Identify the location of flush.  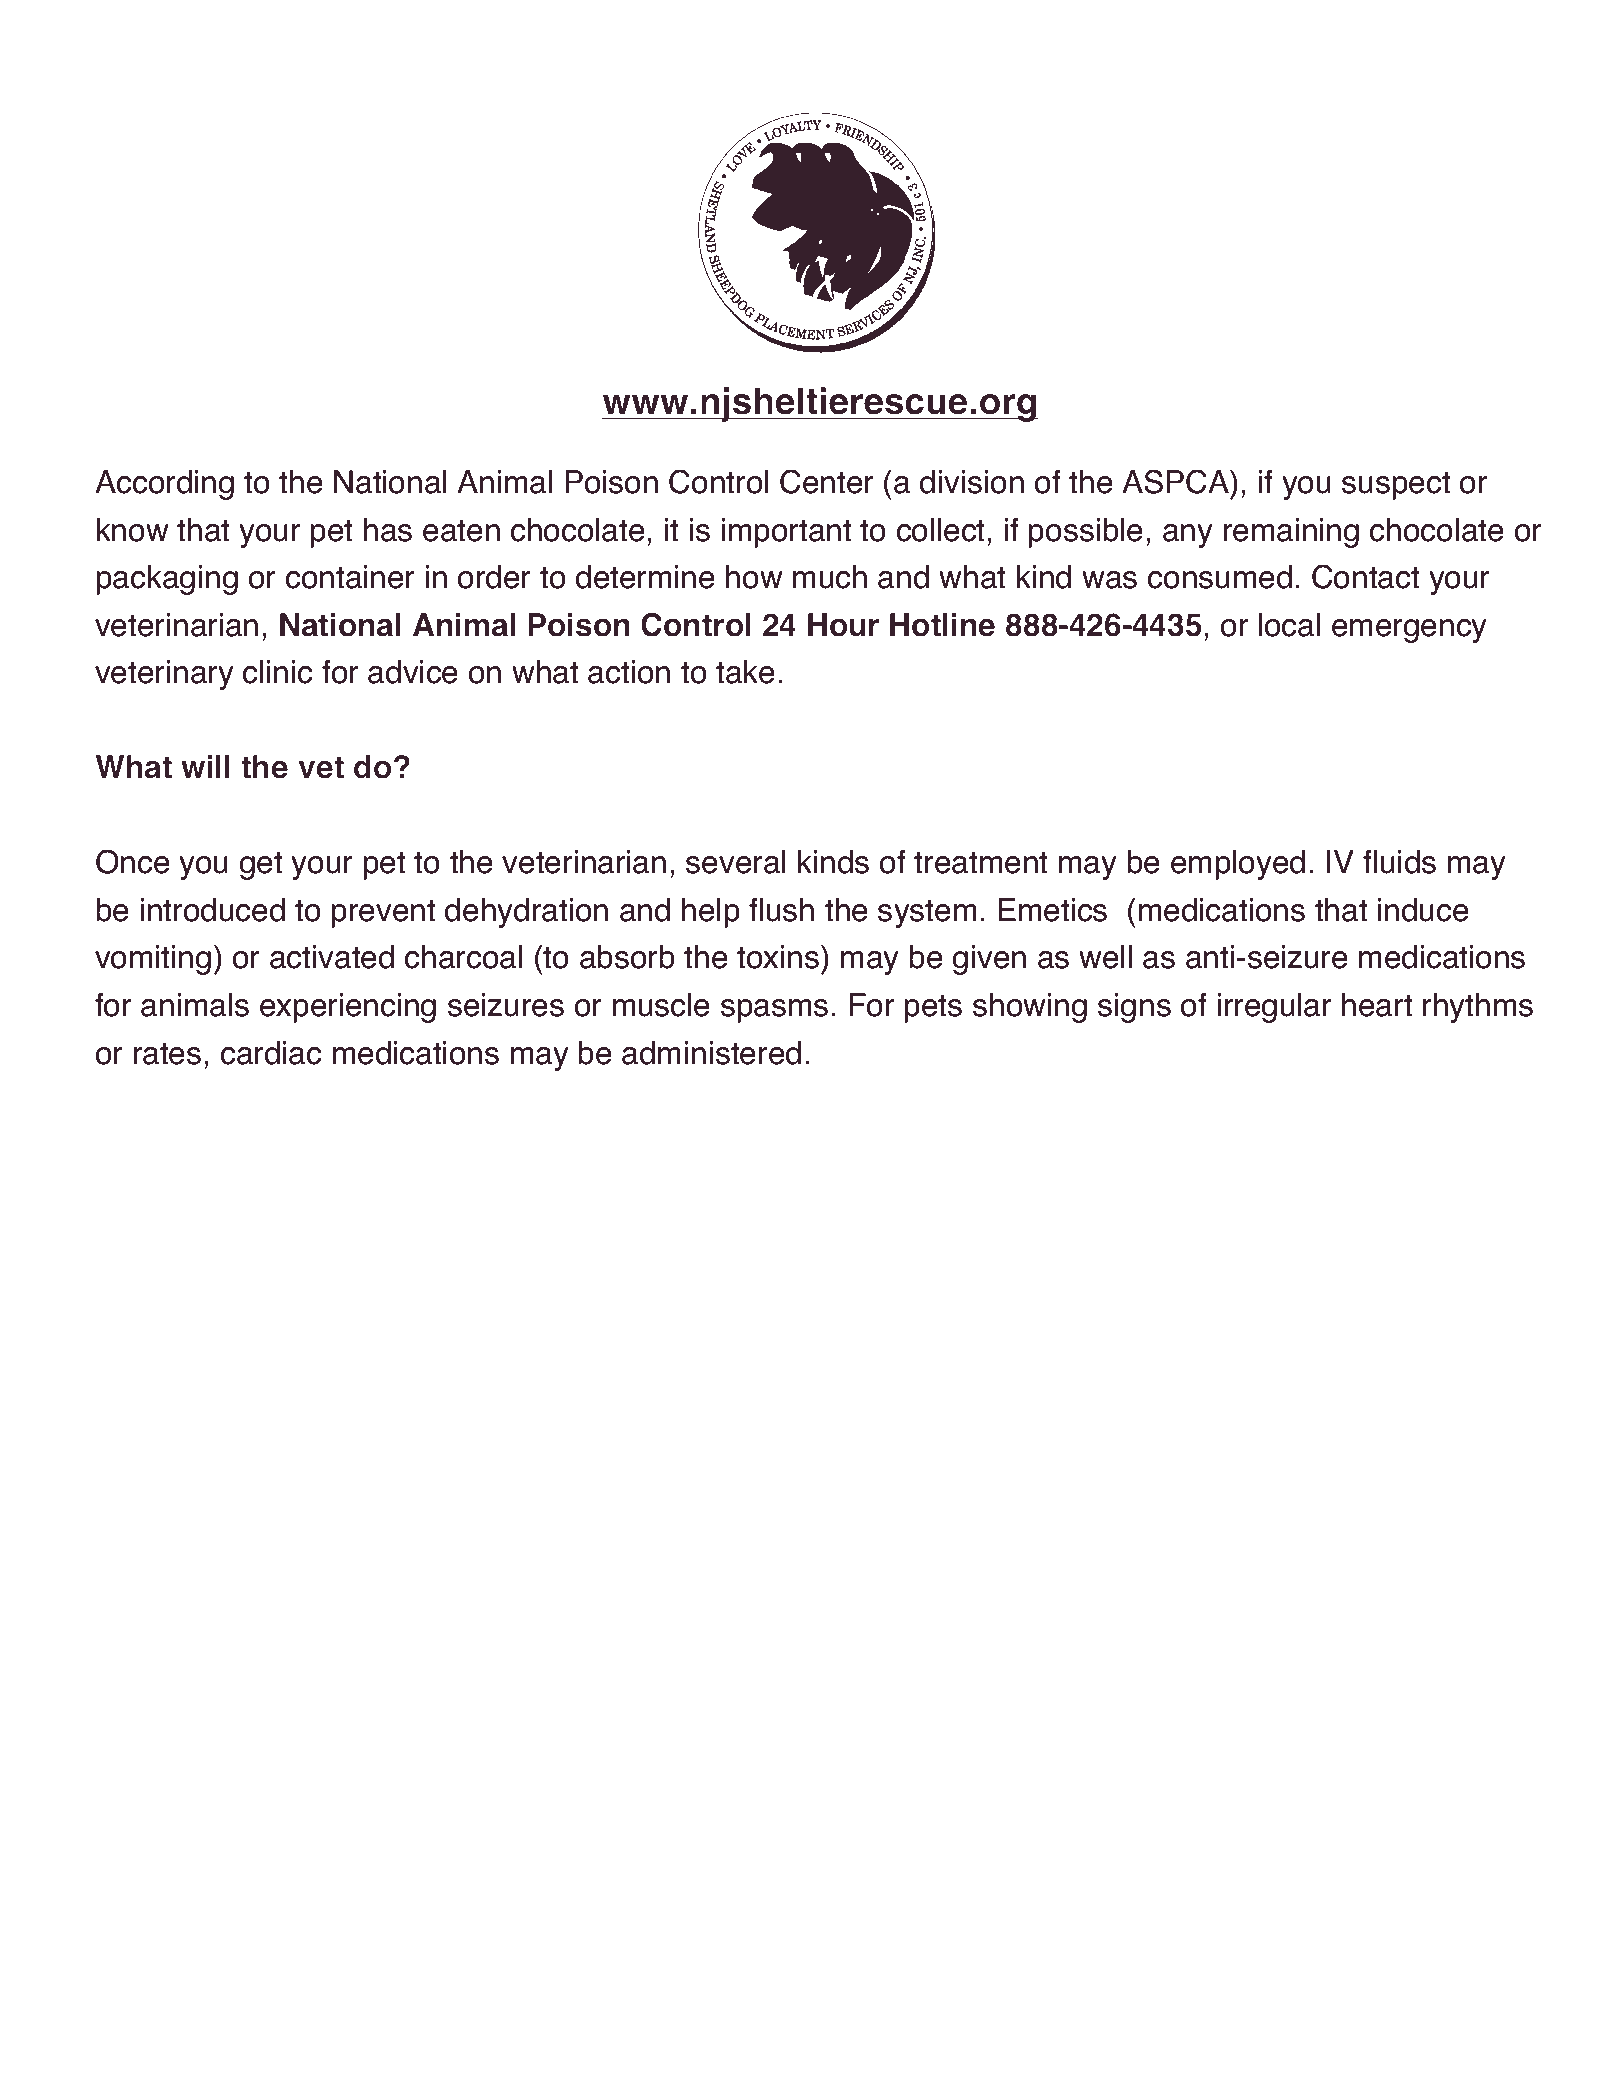
(781, 910).
